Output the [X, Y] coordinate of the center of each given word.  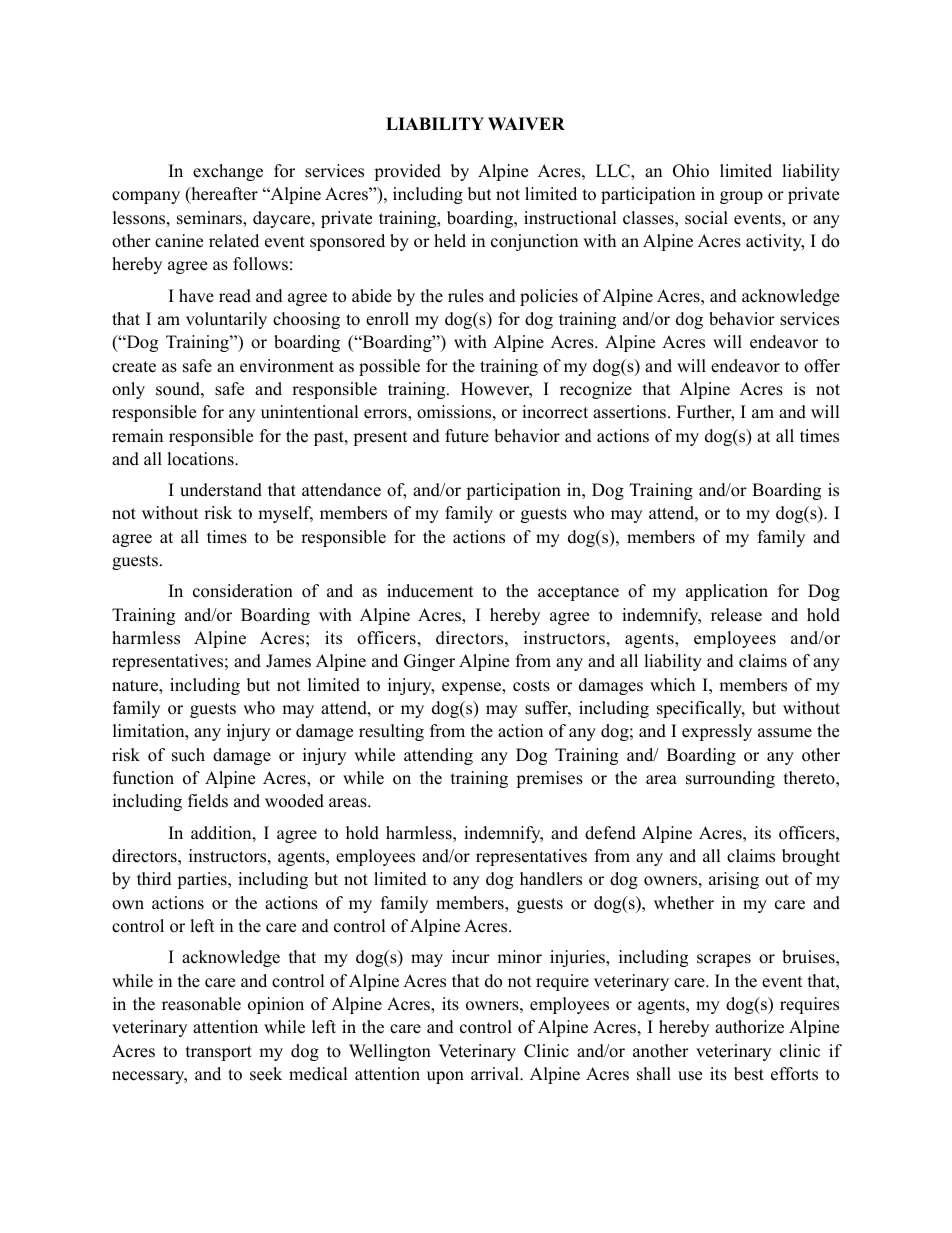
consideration [243, 591]
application [727, 592]
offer [822, 366]
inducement [430, 591]
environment [287, 366]
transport [219, 1053]
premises [549, 779]
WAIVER [526, 123]
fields [208, 801]
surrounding [730, 779]
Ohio [691, 171]
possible [389, 367]
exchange [228, 172]
